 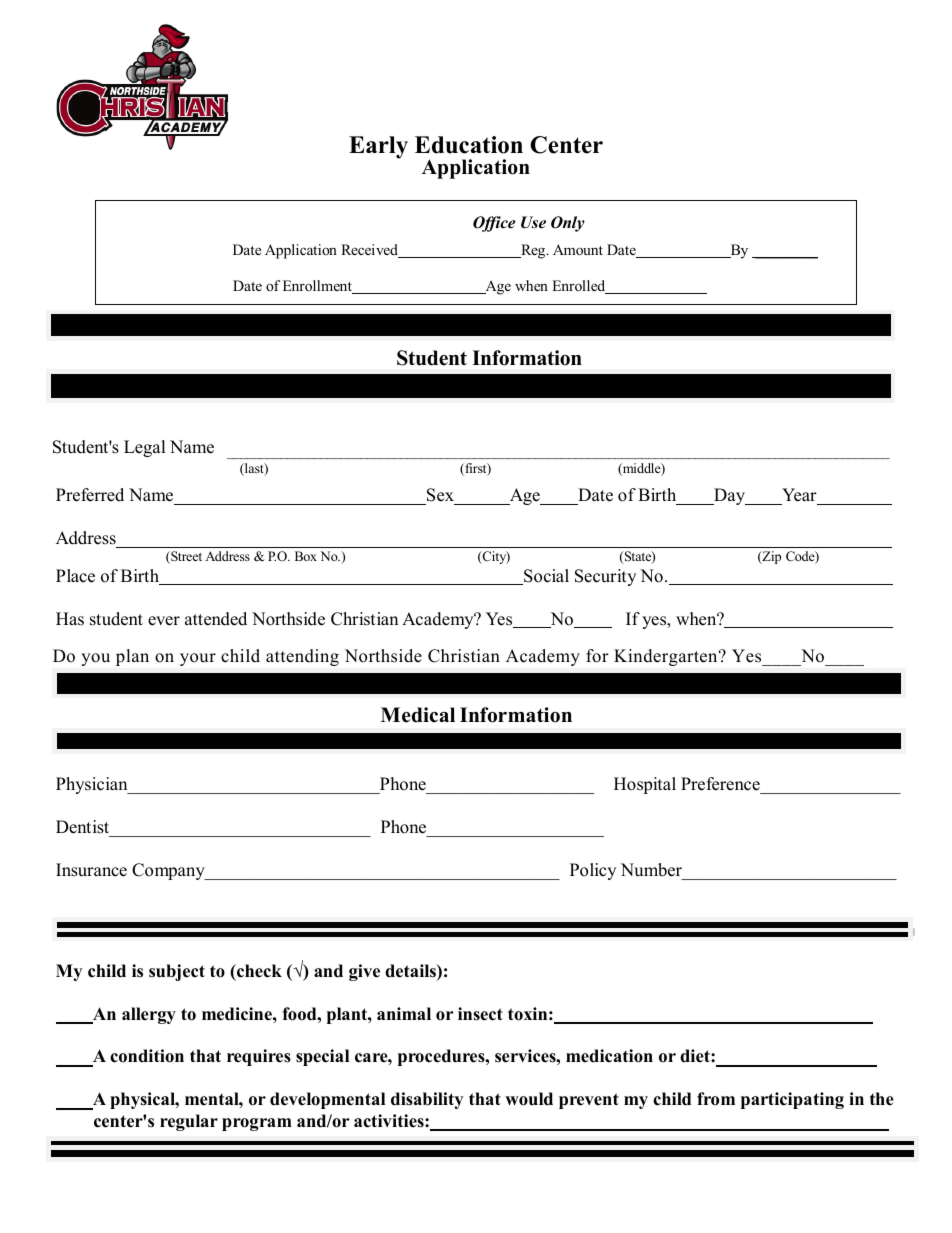 What do you see at coordinates (427, 1100) in the screenshot?
I see `disability` at bounding box center [427, 1100].
